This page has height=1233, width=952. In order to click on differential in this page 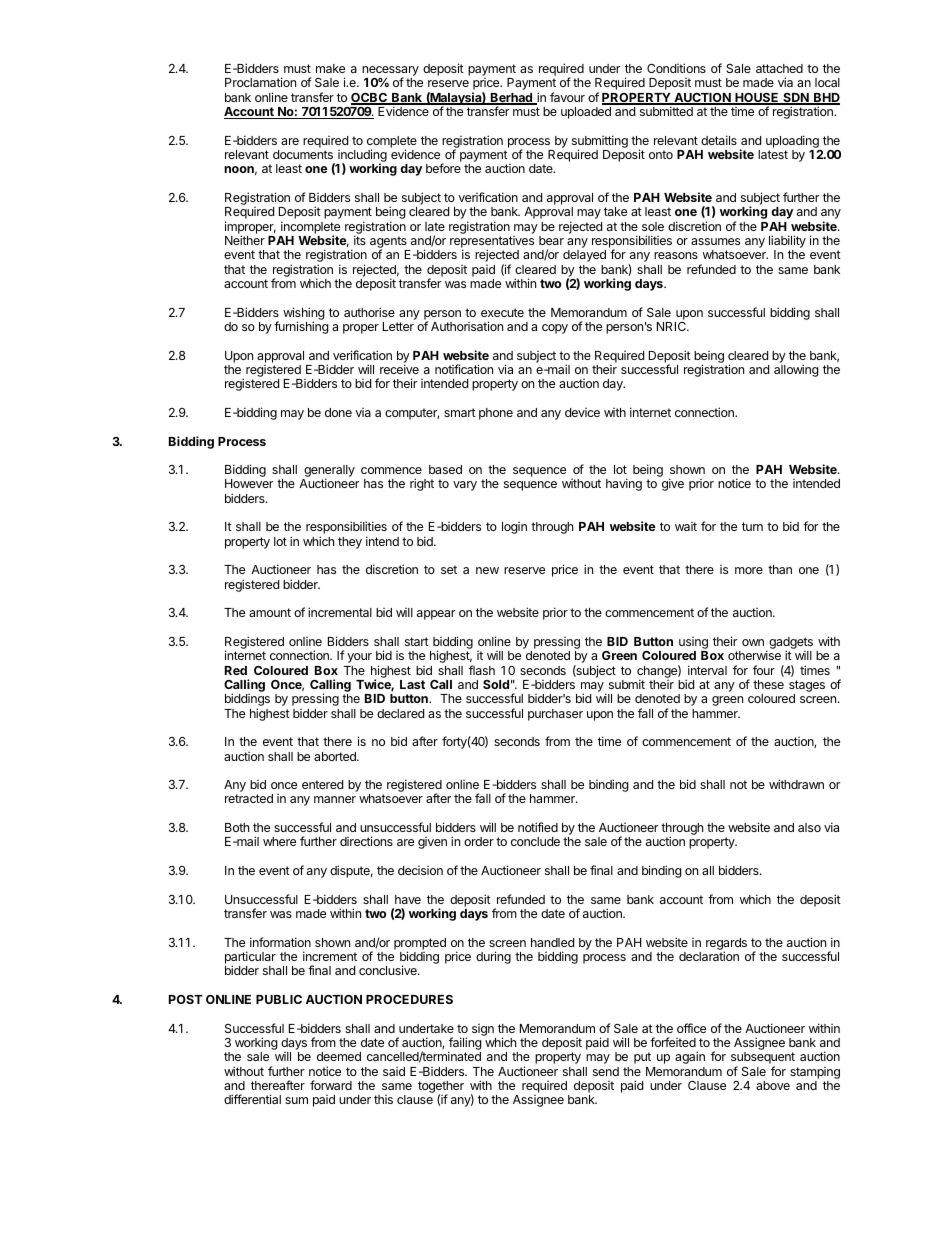, I will do `click(252, 1099)`.
